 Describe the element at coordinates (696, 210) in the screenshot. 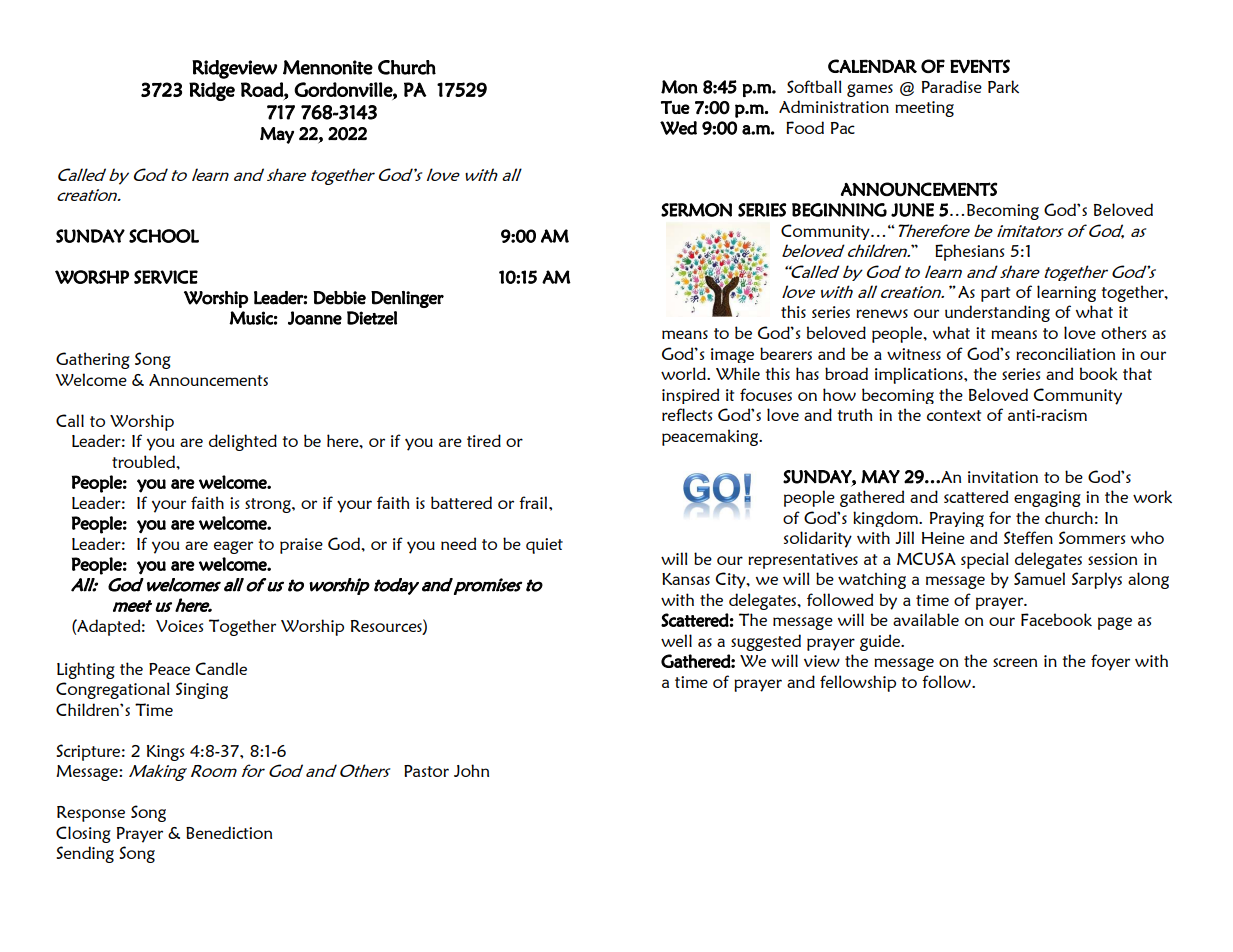

I see `SERMON` at that location.
